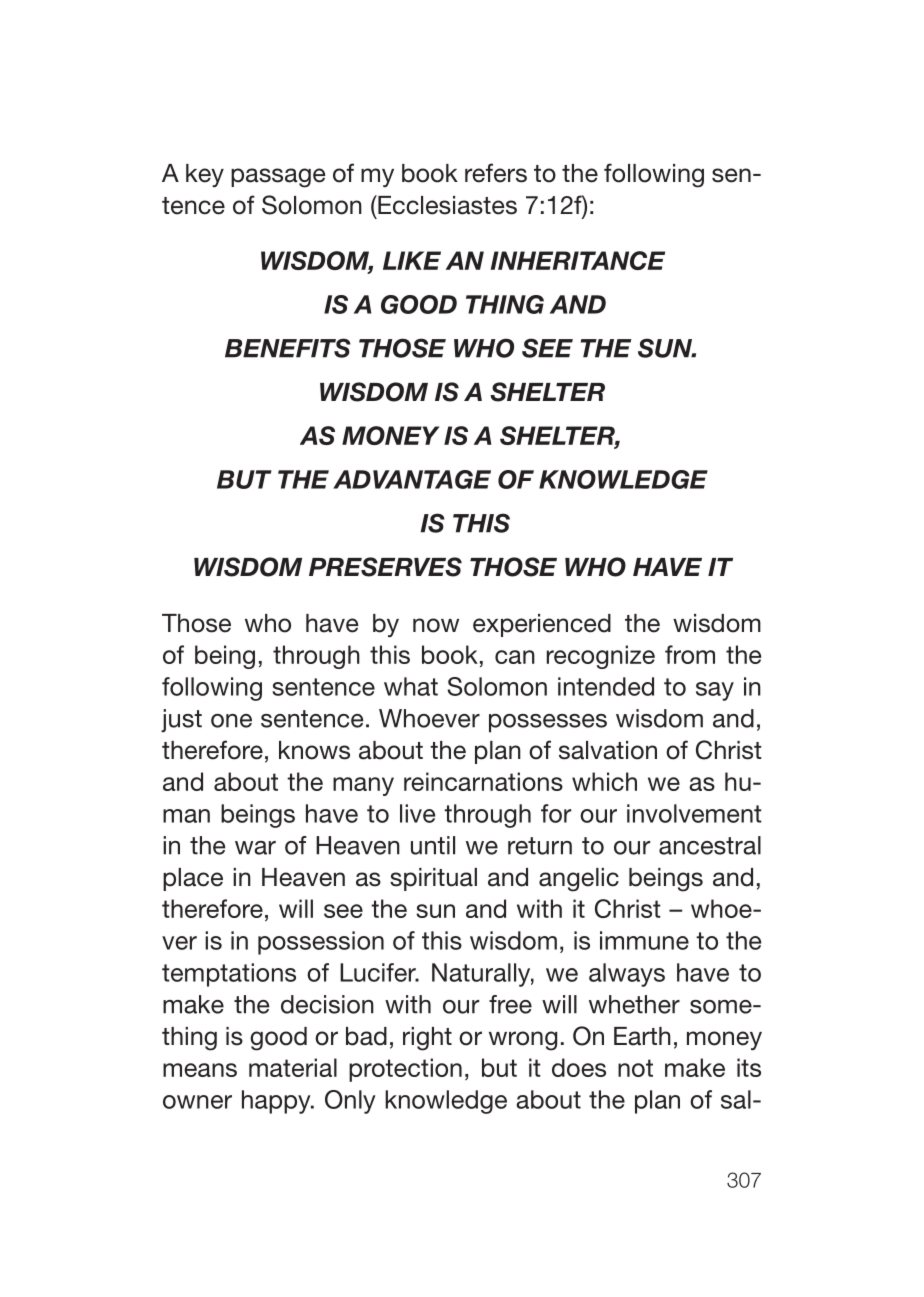 This screenshot has width=924, height=1297. Describe the element at coordinates (181, 721) in the screenshot. I see `just` at that location.
